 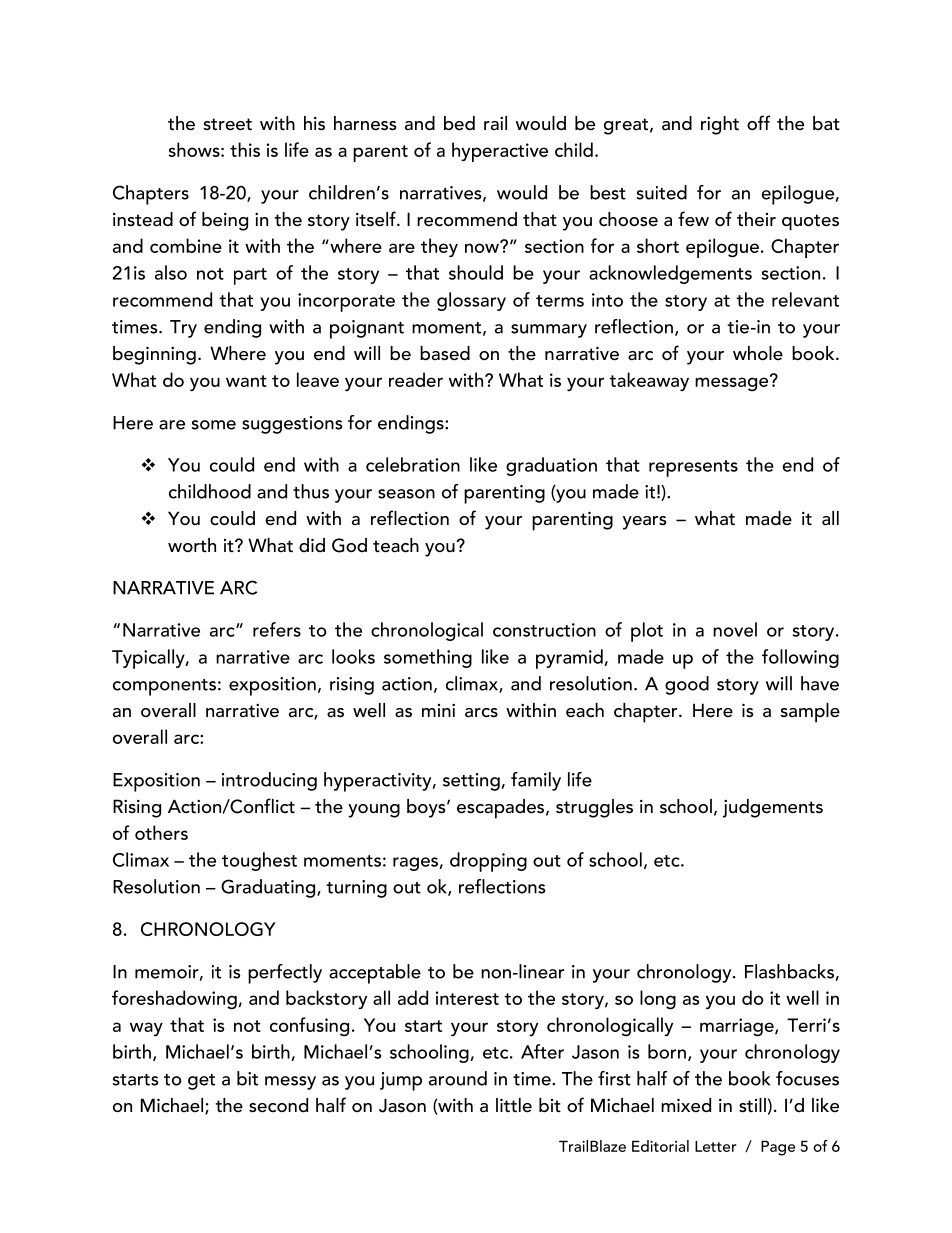 What do you see at coordinates (773, 808) in the screenshot?
I see `judgements` at bounding box center [773, 808].
